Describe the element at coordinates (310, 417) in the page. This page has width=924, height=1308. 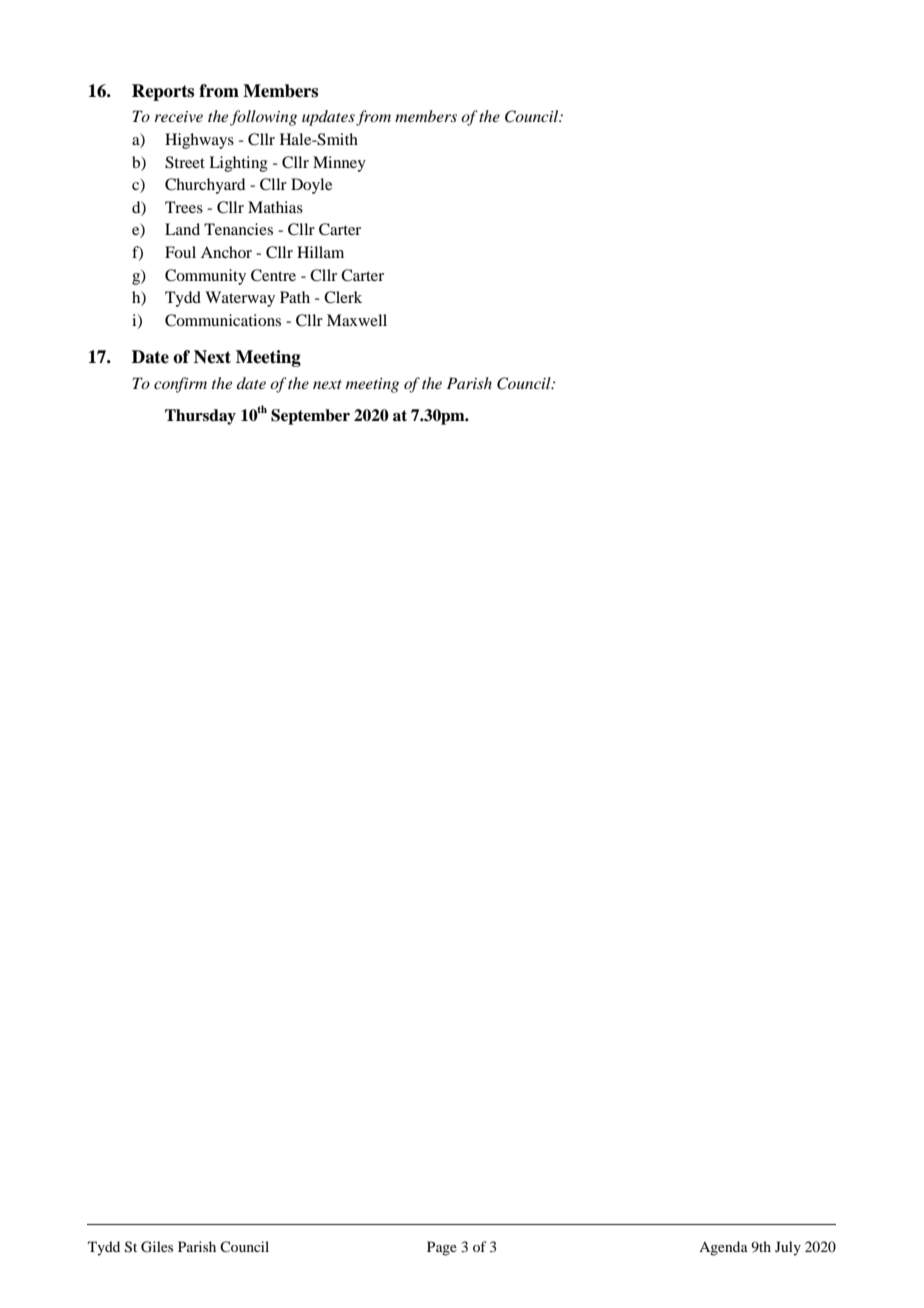
I see `September` at that location.
